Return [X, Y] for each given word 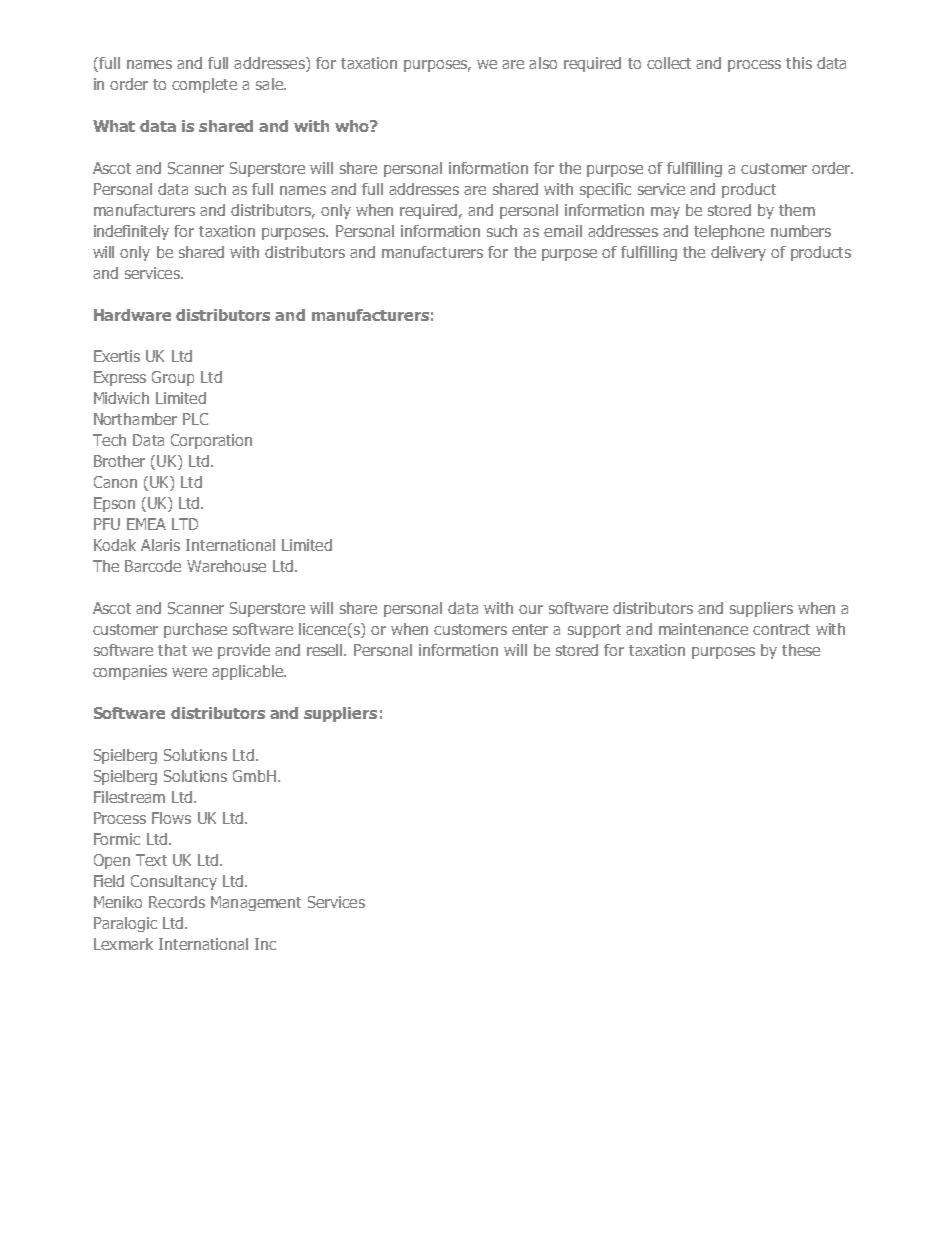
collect [669, 63]
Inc [265, 944]
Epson [114, 504]
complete [204, 85]
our [531, 609]
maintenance [703, 629]
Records [177, 902]
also [543, 63]
